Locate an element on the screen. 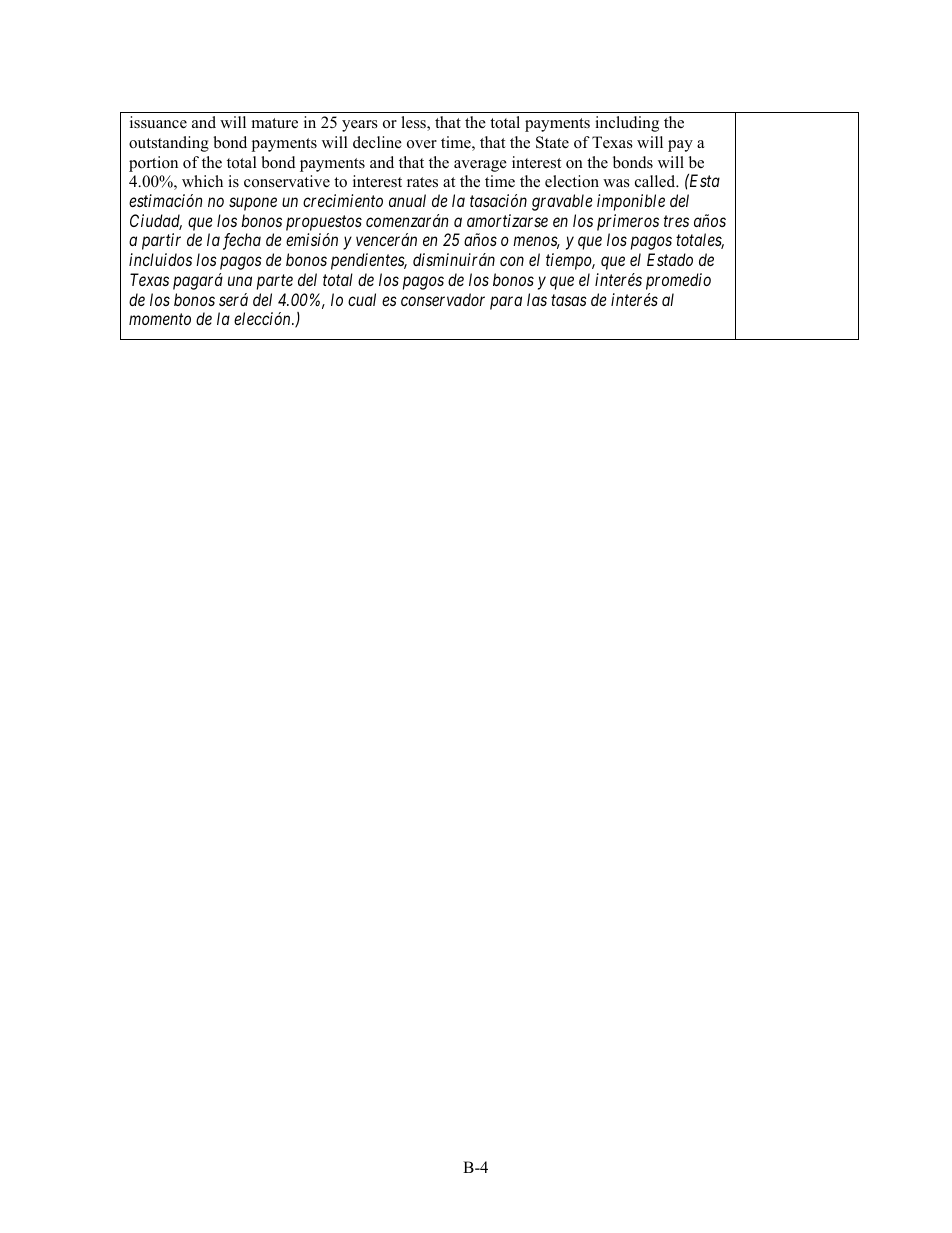 Image resolution: width=952 pixels, height=1233 pixels. parte is located at coordinates (275, 282).
